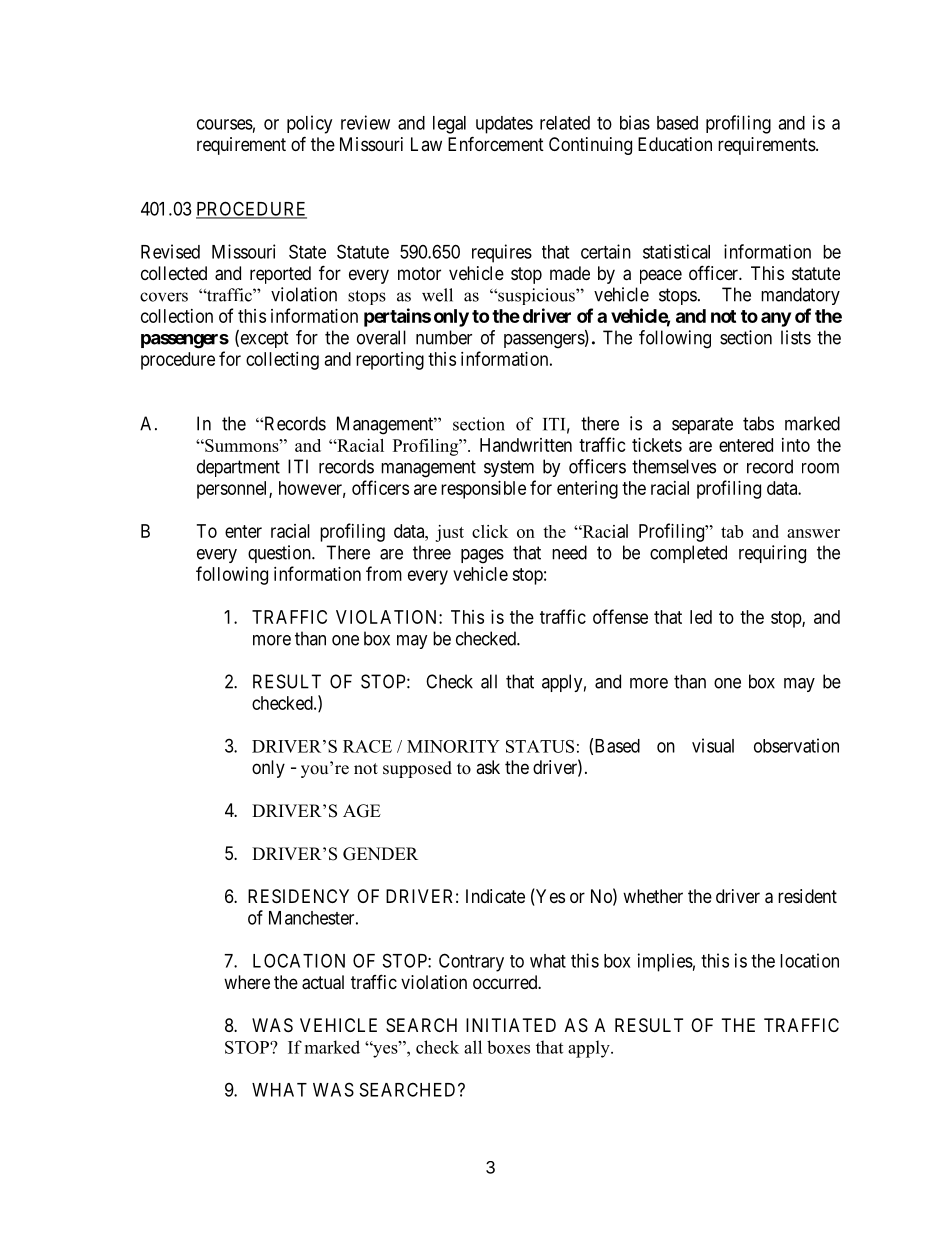 This screenshot has width=952, height=1233. Describe the element at coordinates (675, 144) in the screenshot. I see `Education` at that location.
